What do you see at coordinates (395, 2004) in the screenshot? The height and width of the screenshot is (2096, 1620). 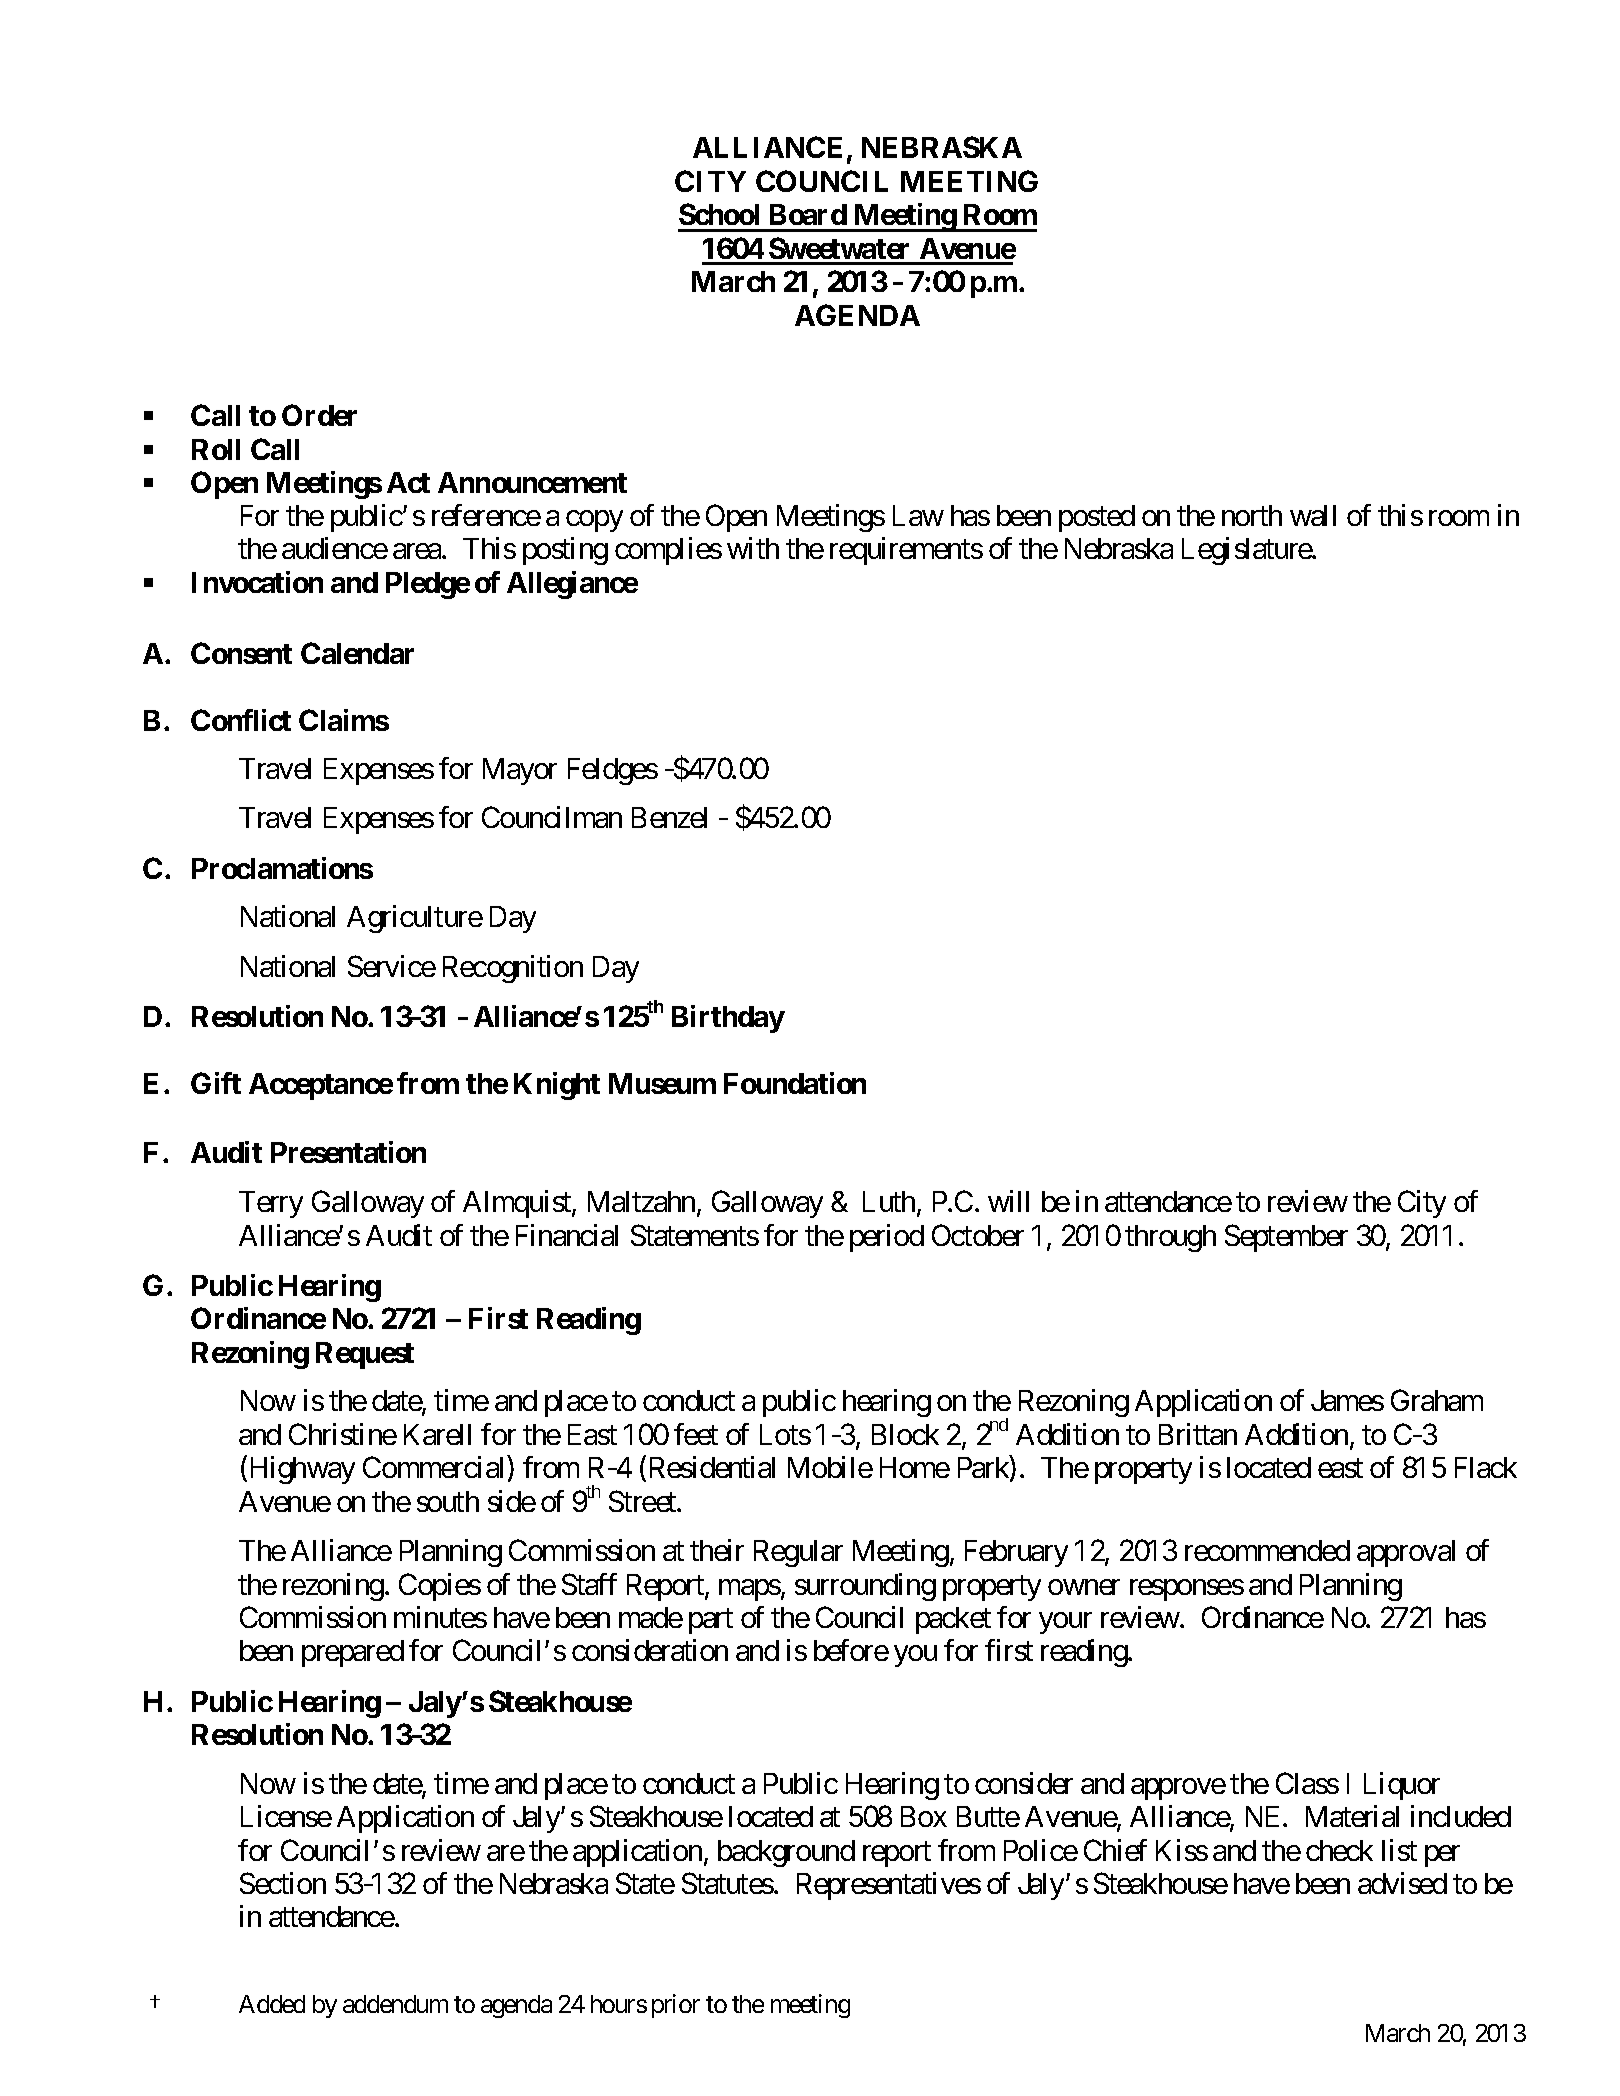 I see `addendum` at bounding box center [395, 2004].
